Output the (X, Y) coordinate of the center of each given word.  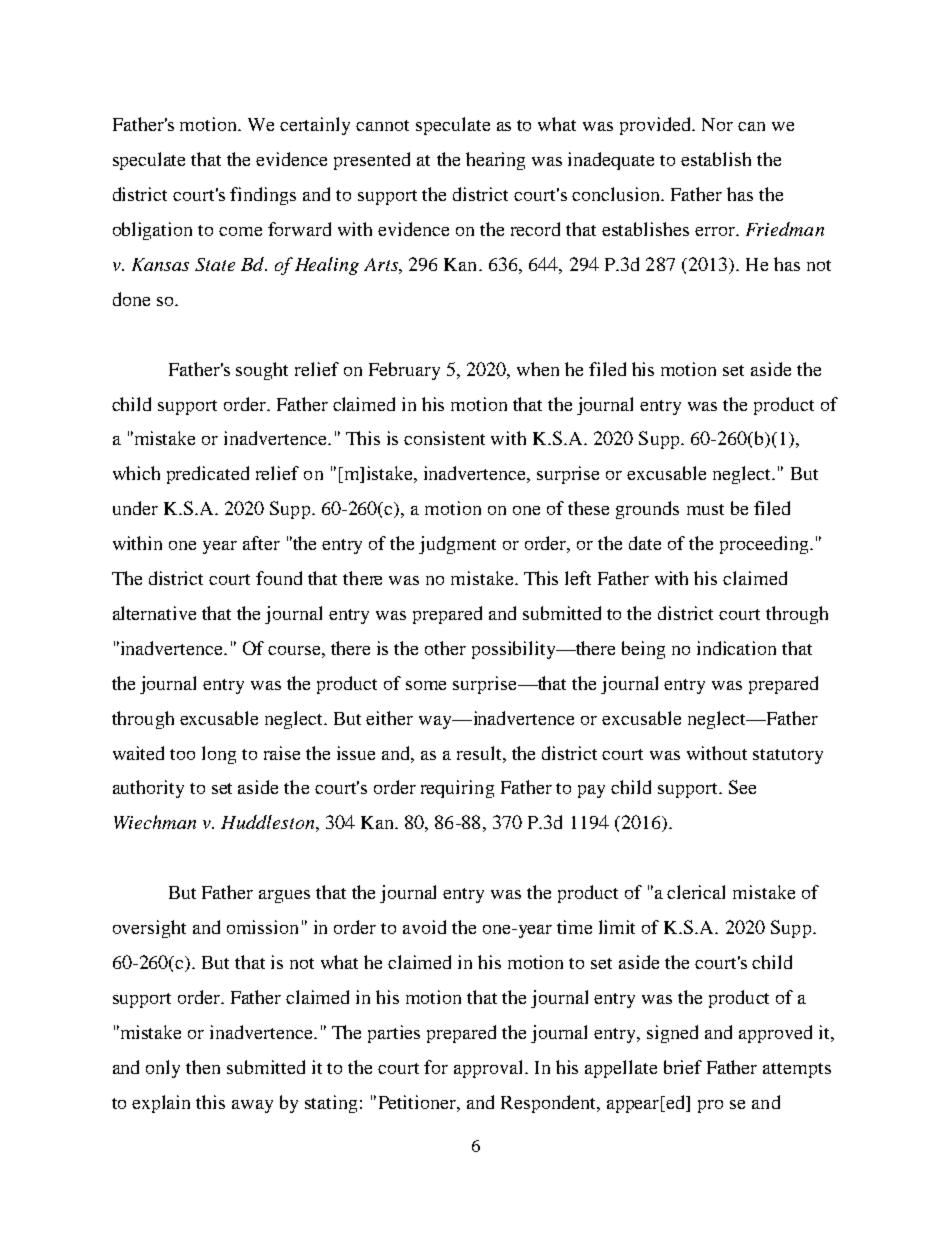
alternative (154, 613)
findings (263, 196)
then (203, 1067)
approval (490, 1069)
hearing (495, 161)
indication (736, 648)
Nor (717, 124)
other (445, 648)
